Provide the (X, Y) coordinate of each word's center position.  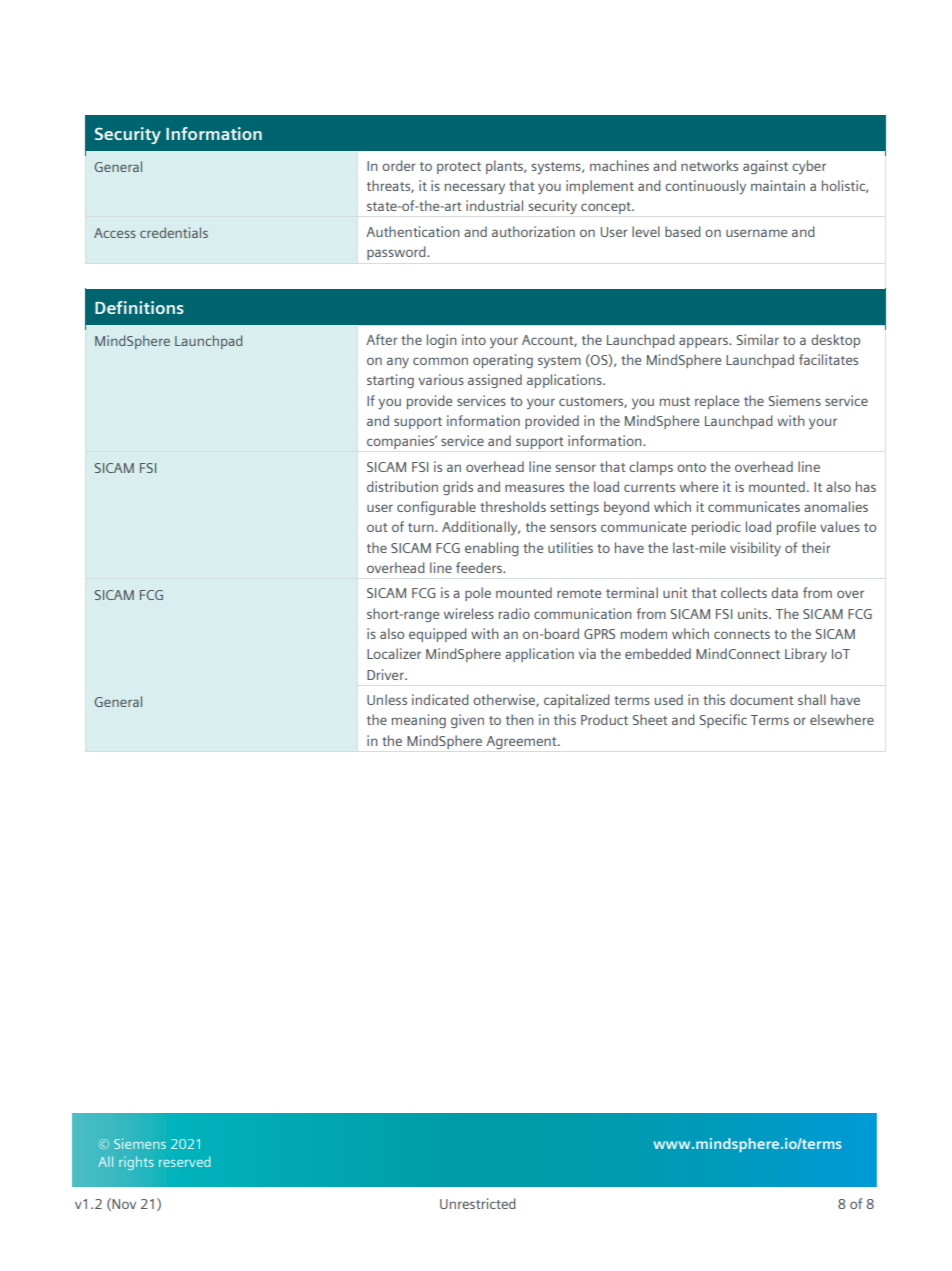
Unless (387, 699)
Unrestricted (478, 1203)
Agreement (522, 742)
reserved (185, 1161)
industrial (494, 205)
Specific (723, 721)
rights (136, 1163)
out (377, 527)
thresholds (513, 506)
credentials (174, 232)
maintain (778, 185)
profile (796, 528)
